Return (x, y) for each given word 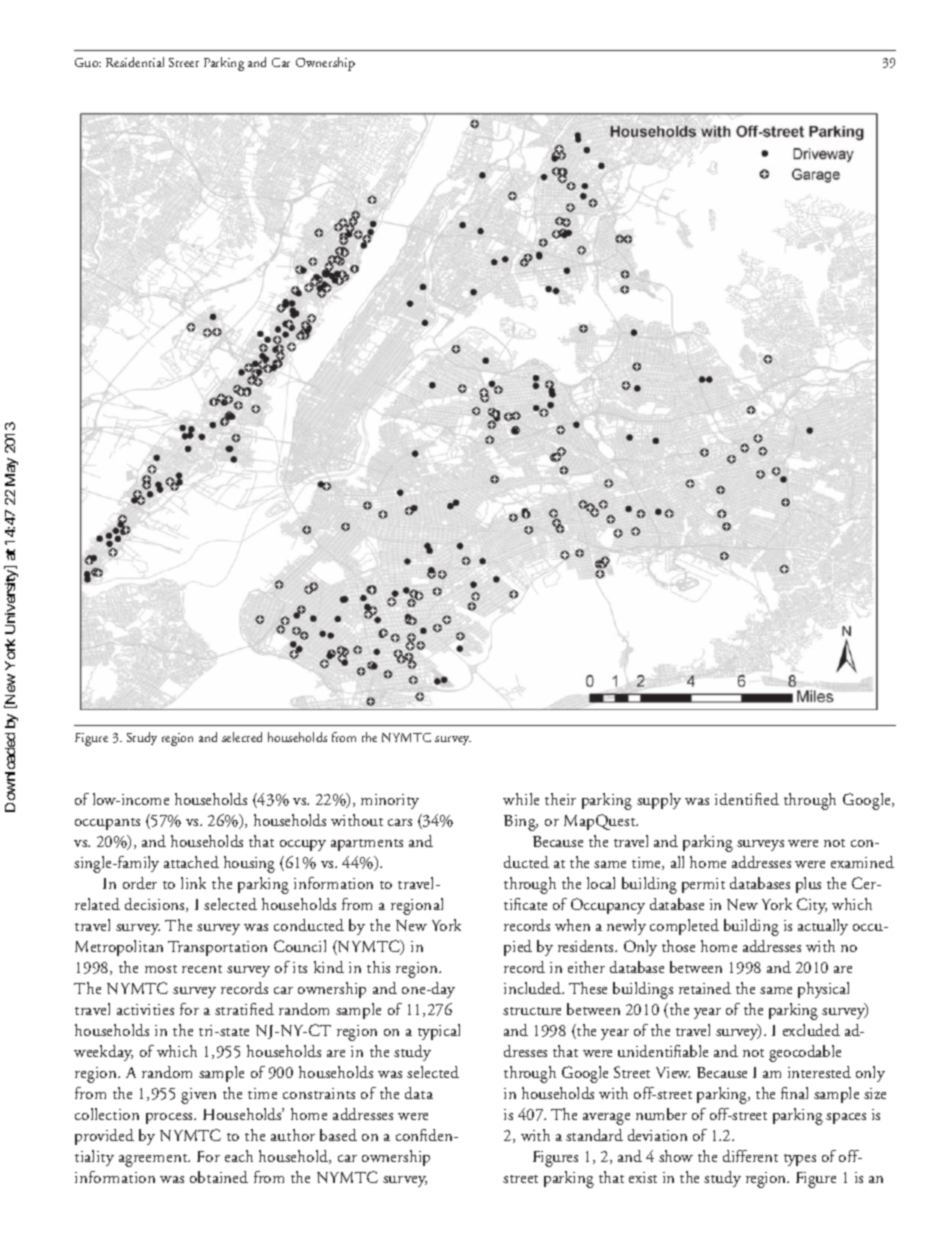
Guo (88, 62)
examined (862, 862)
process (170, 1118)
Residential (135, 62)
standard (594, 1135)
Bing (521, 823)
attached (191, 862)
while (521, 799)
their (560, 799)
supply (659, 801)
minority (390, 801)
